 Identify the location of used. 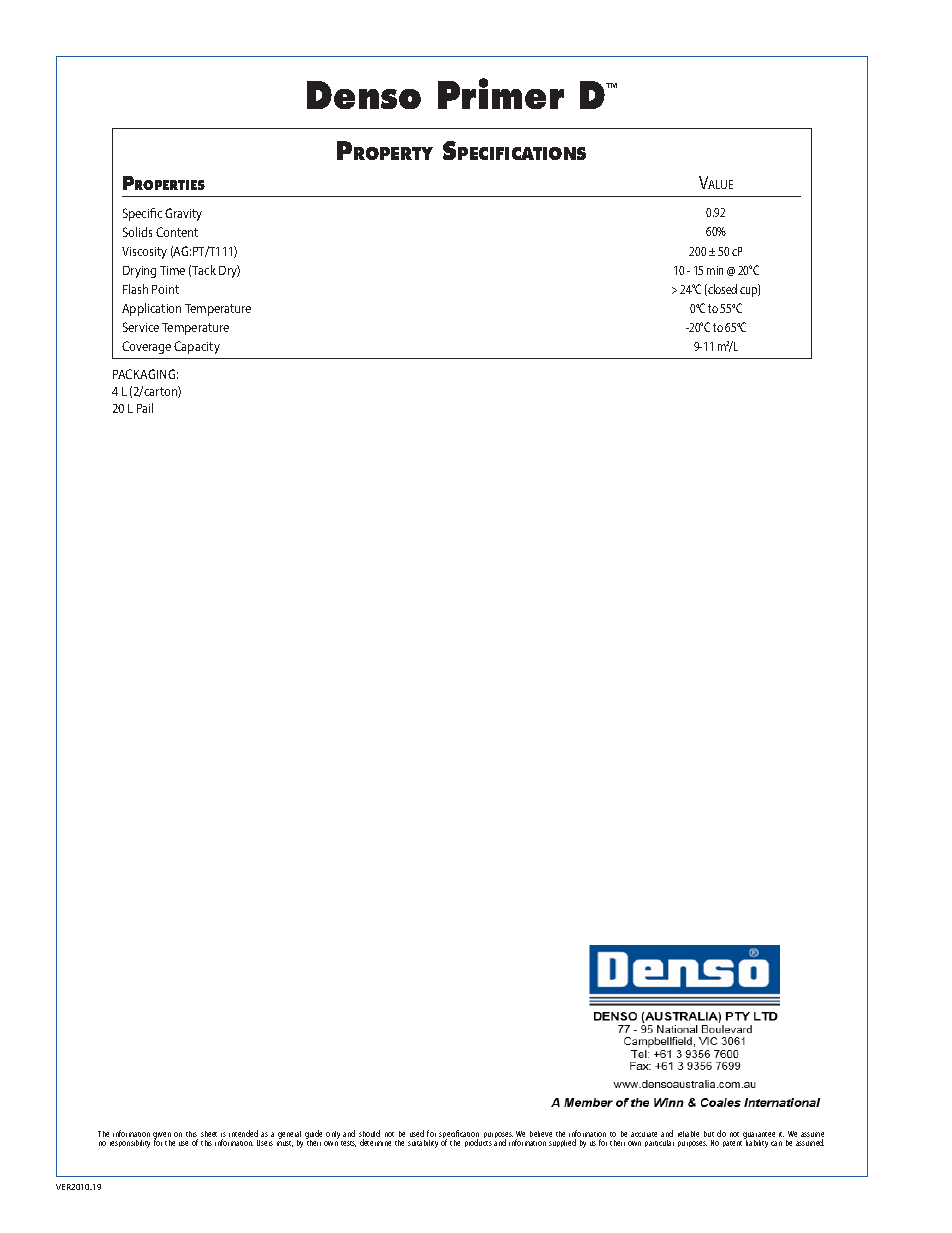
(417, 1133).
